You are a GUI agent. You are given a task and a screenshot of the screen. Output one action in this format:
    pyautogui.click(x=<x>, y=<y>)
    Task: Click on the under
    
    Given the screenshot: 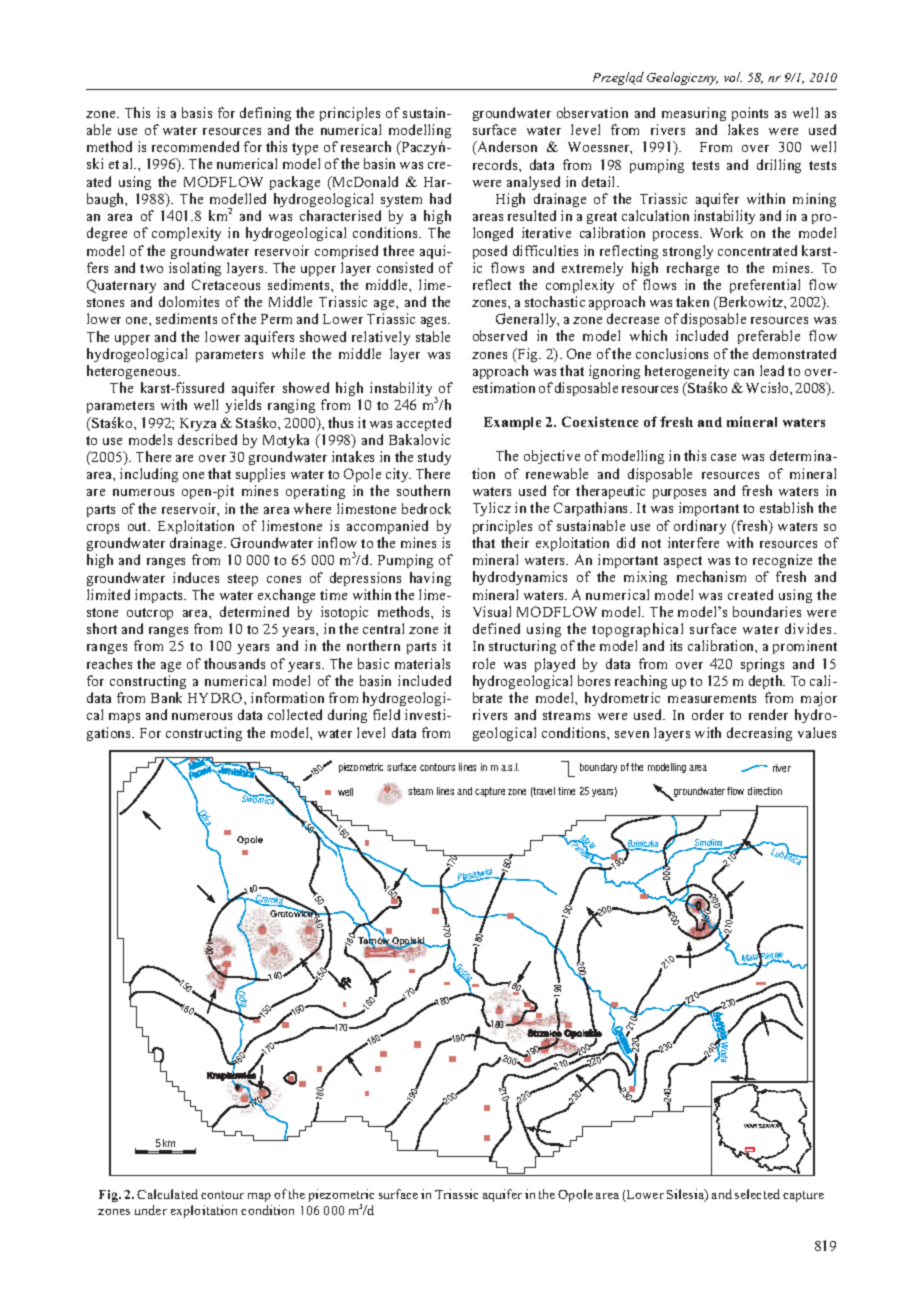 What is the action you would take?
    pyautogui.click(x=151, y=1210)
